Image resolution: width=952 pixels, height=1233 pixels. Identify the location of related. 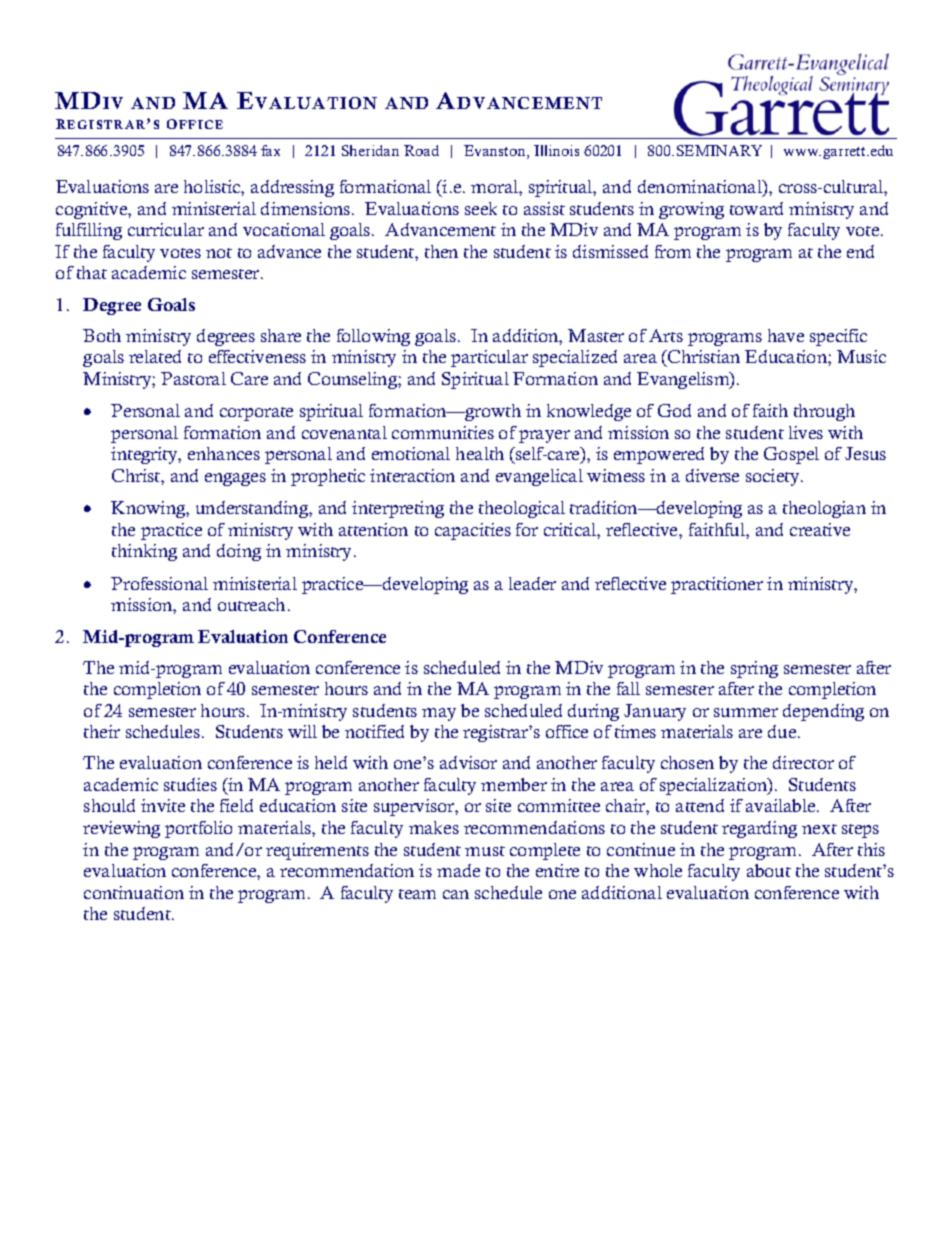
(155, 356).
